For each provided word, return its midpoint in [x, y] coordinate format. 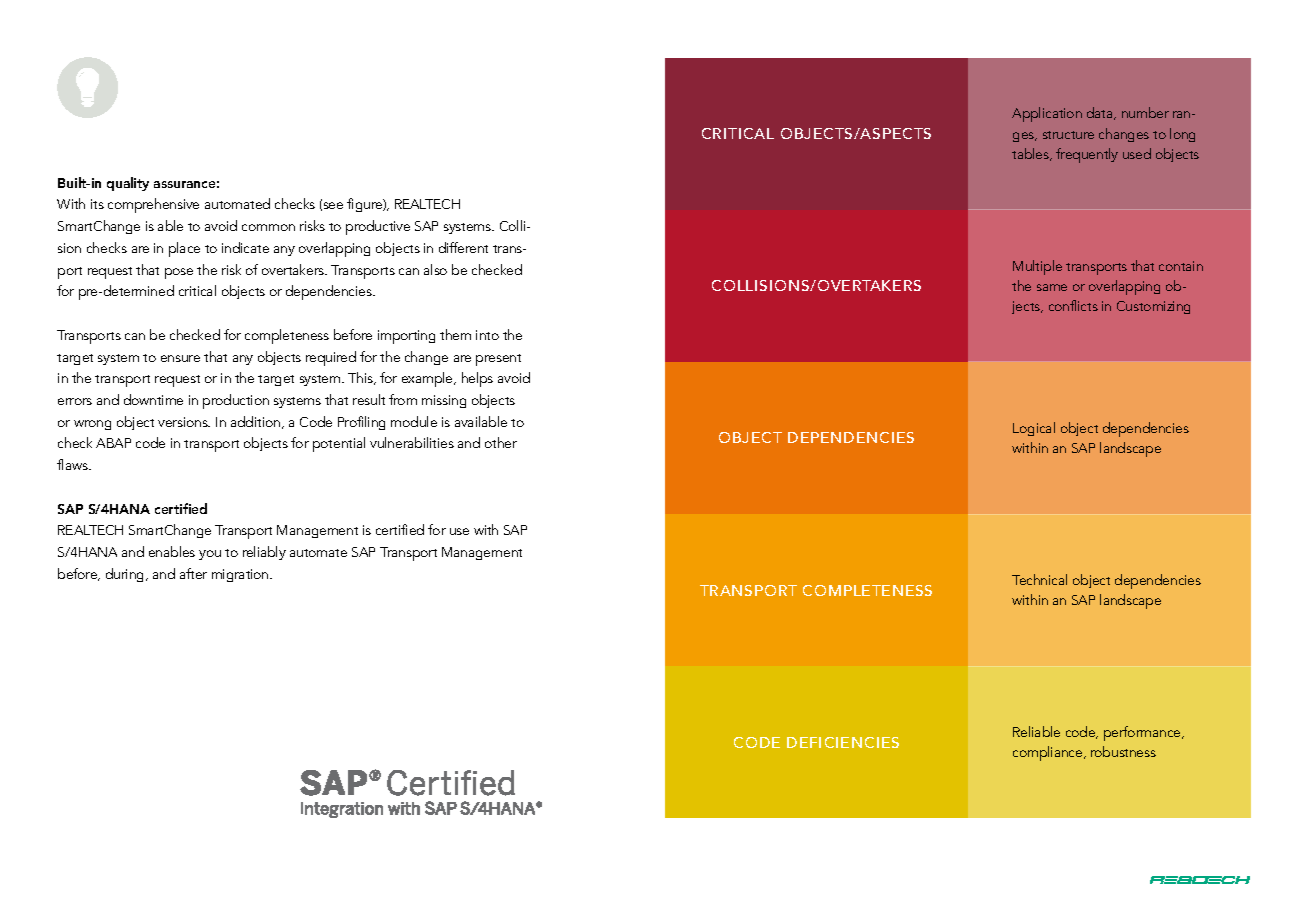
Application [1047, 114]
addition [257, 422]
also [435, 269]
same [1052, 287]
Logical [1034, 429]
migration [241, 575]
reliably [264, 553]
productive [378, 227]
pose [179, 273]
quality [128, 184]
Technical [1039, 579]
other [501, 442]
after [193, 573]
